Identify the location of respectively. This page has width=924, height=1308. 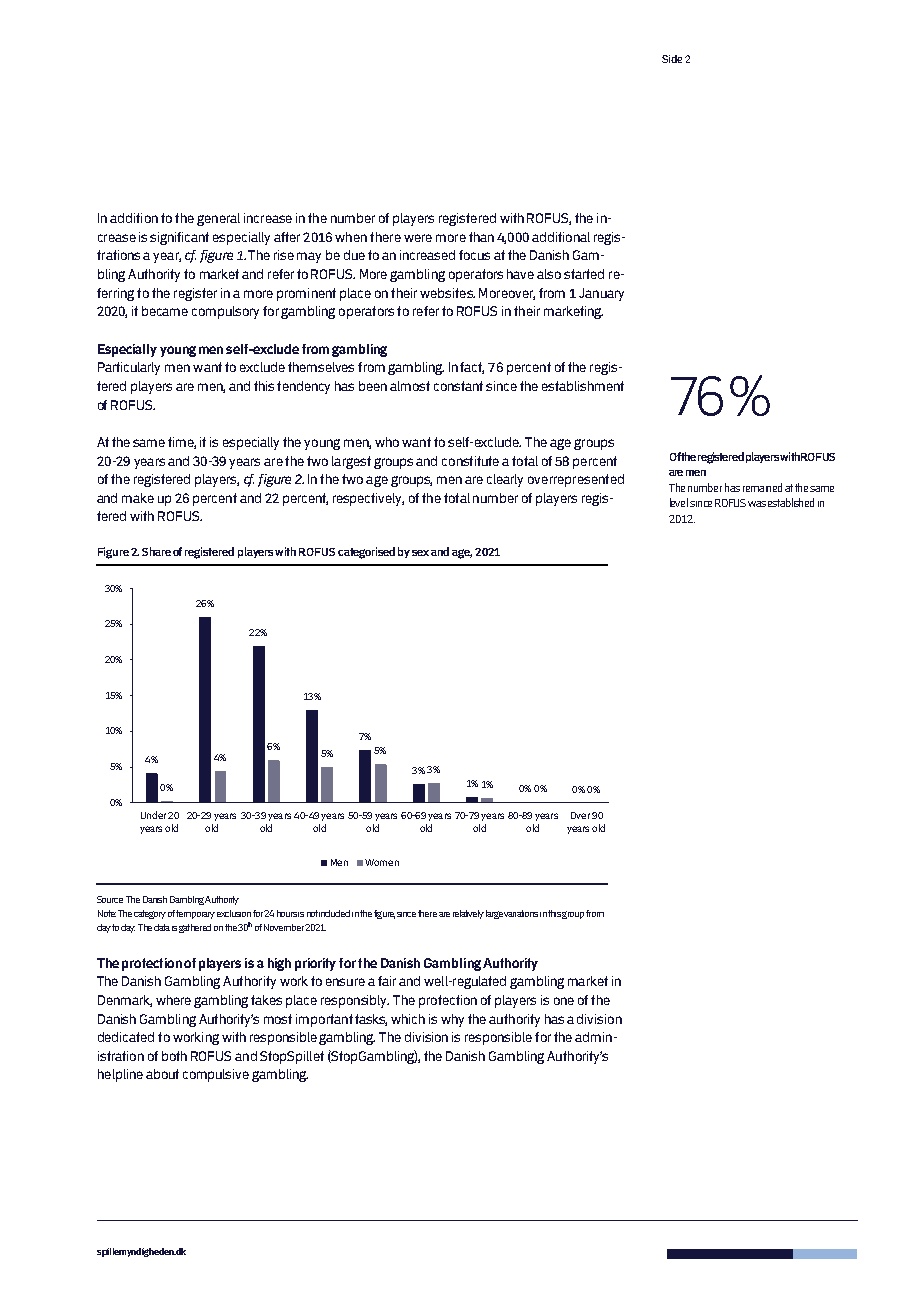
(368, 499).
